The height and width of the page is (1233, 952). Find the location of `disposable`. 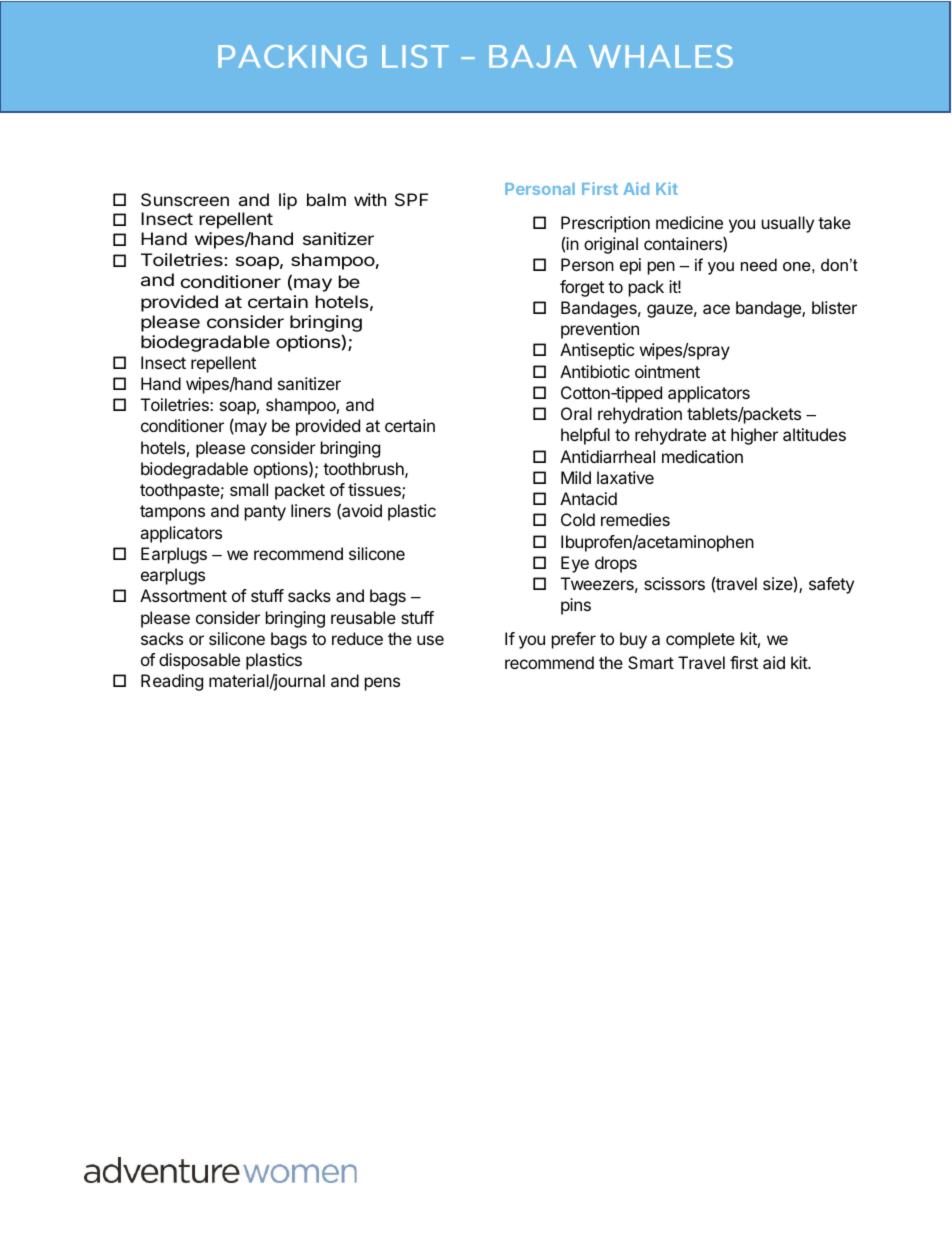

disposable is located at coordinates (199, 661).
